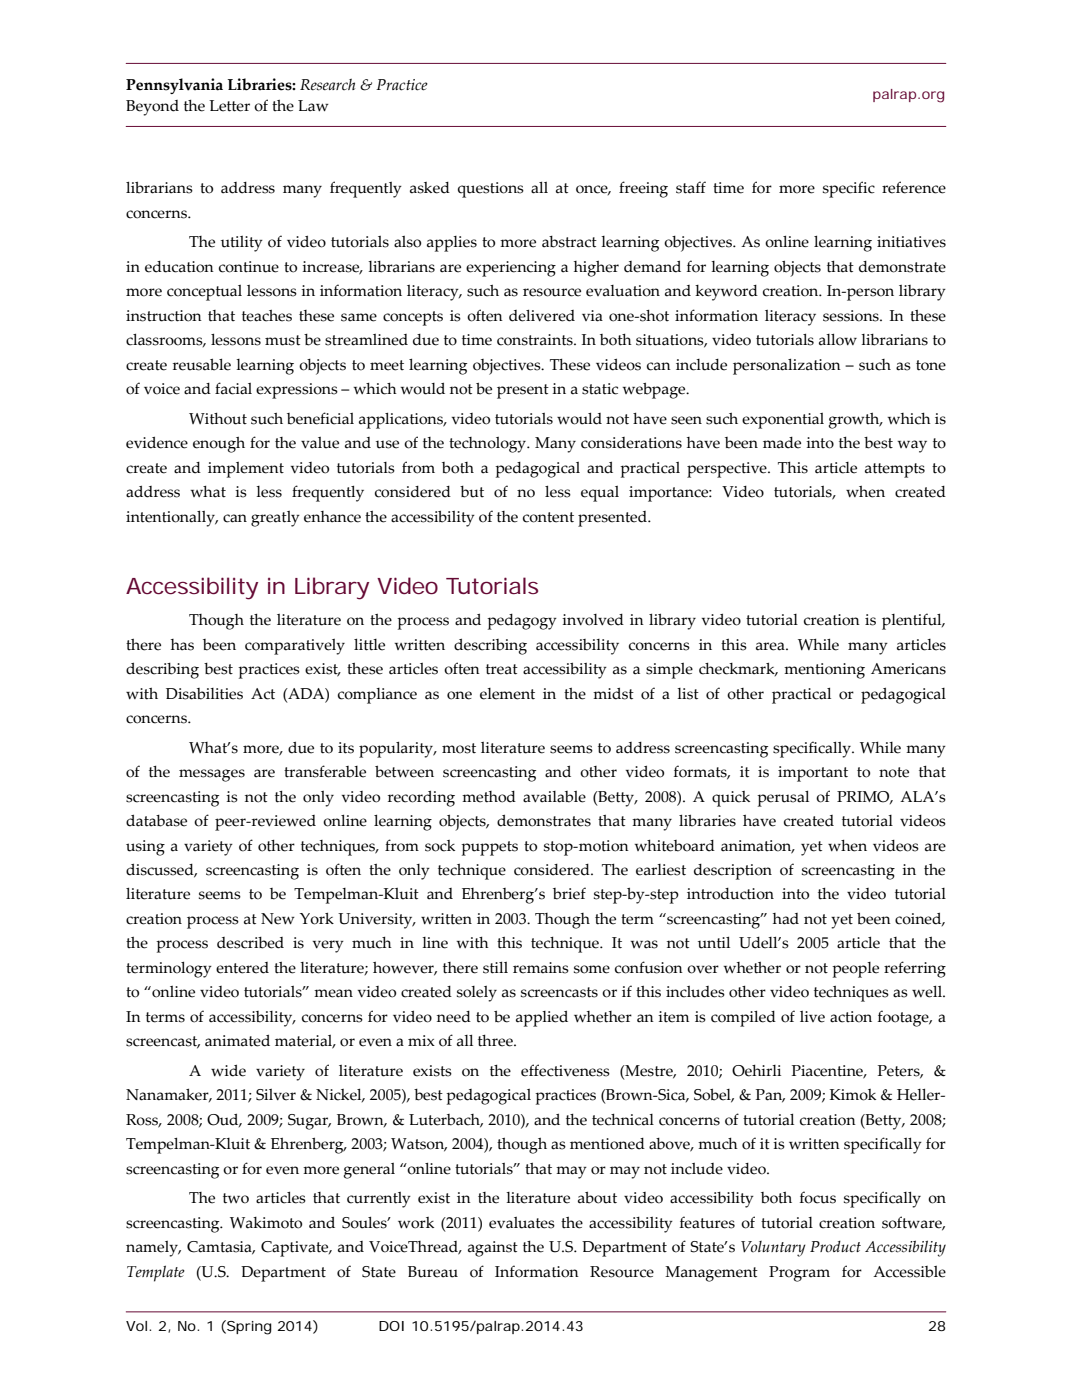 The width and height of the screenshot is (1072, 1387). What do you see at coordinates (275, 519) in the screenshot?
I see `greatly` at bounding box center [275, 519].
